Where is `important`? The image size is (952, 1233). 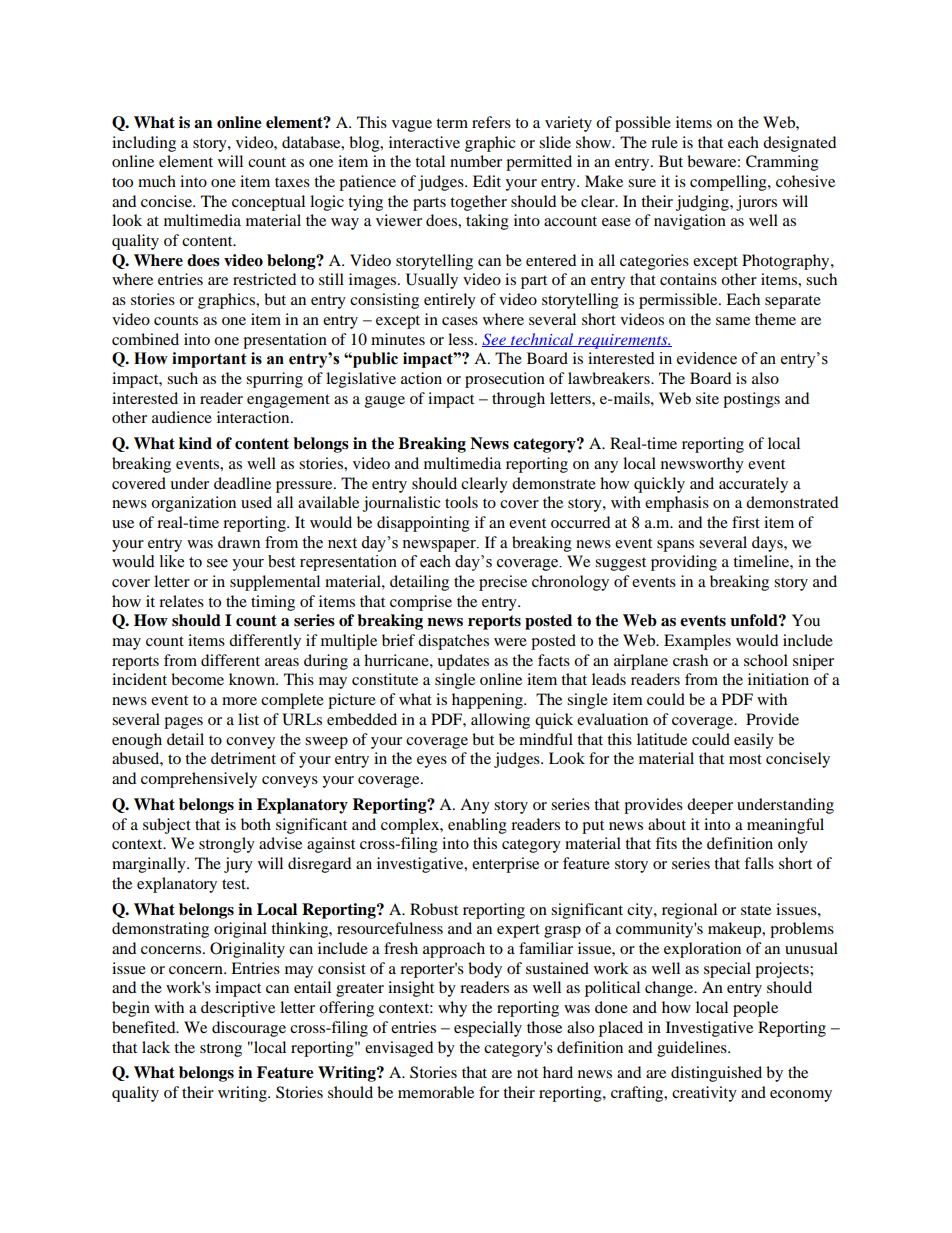 important is located at coordinates (209, 360).
